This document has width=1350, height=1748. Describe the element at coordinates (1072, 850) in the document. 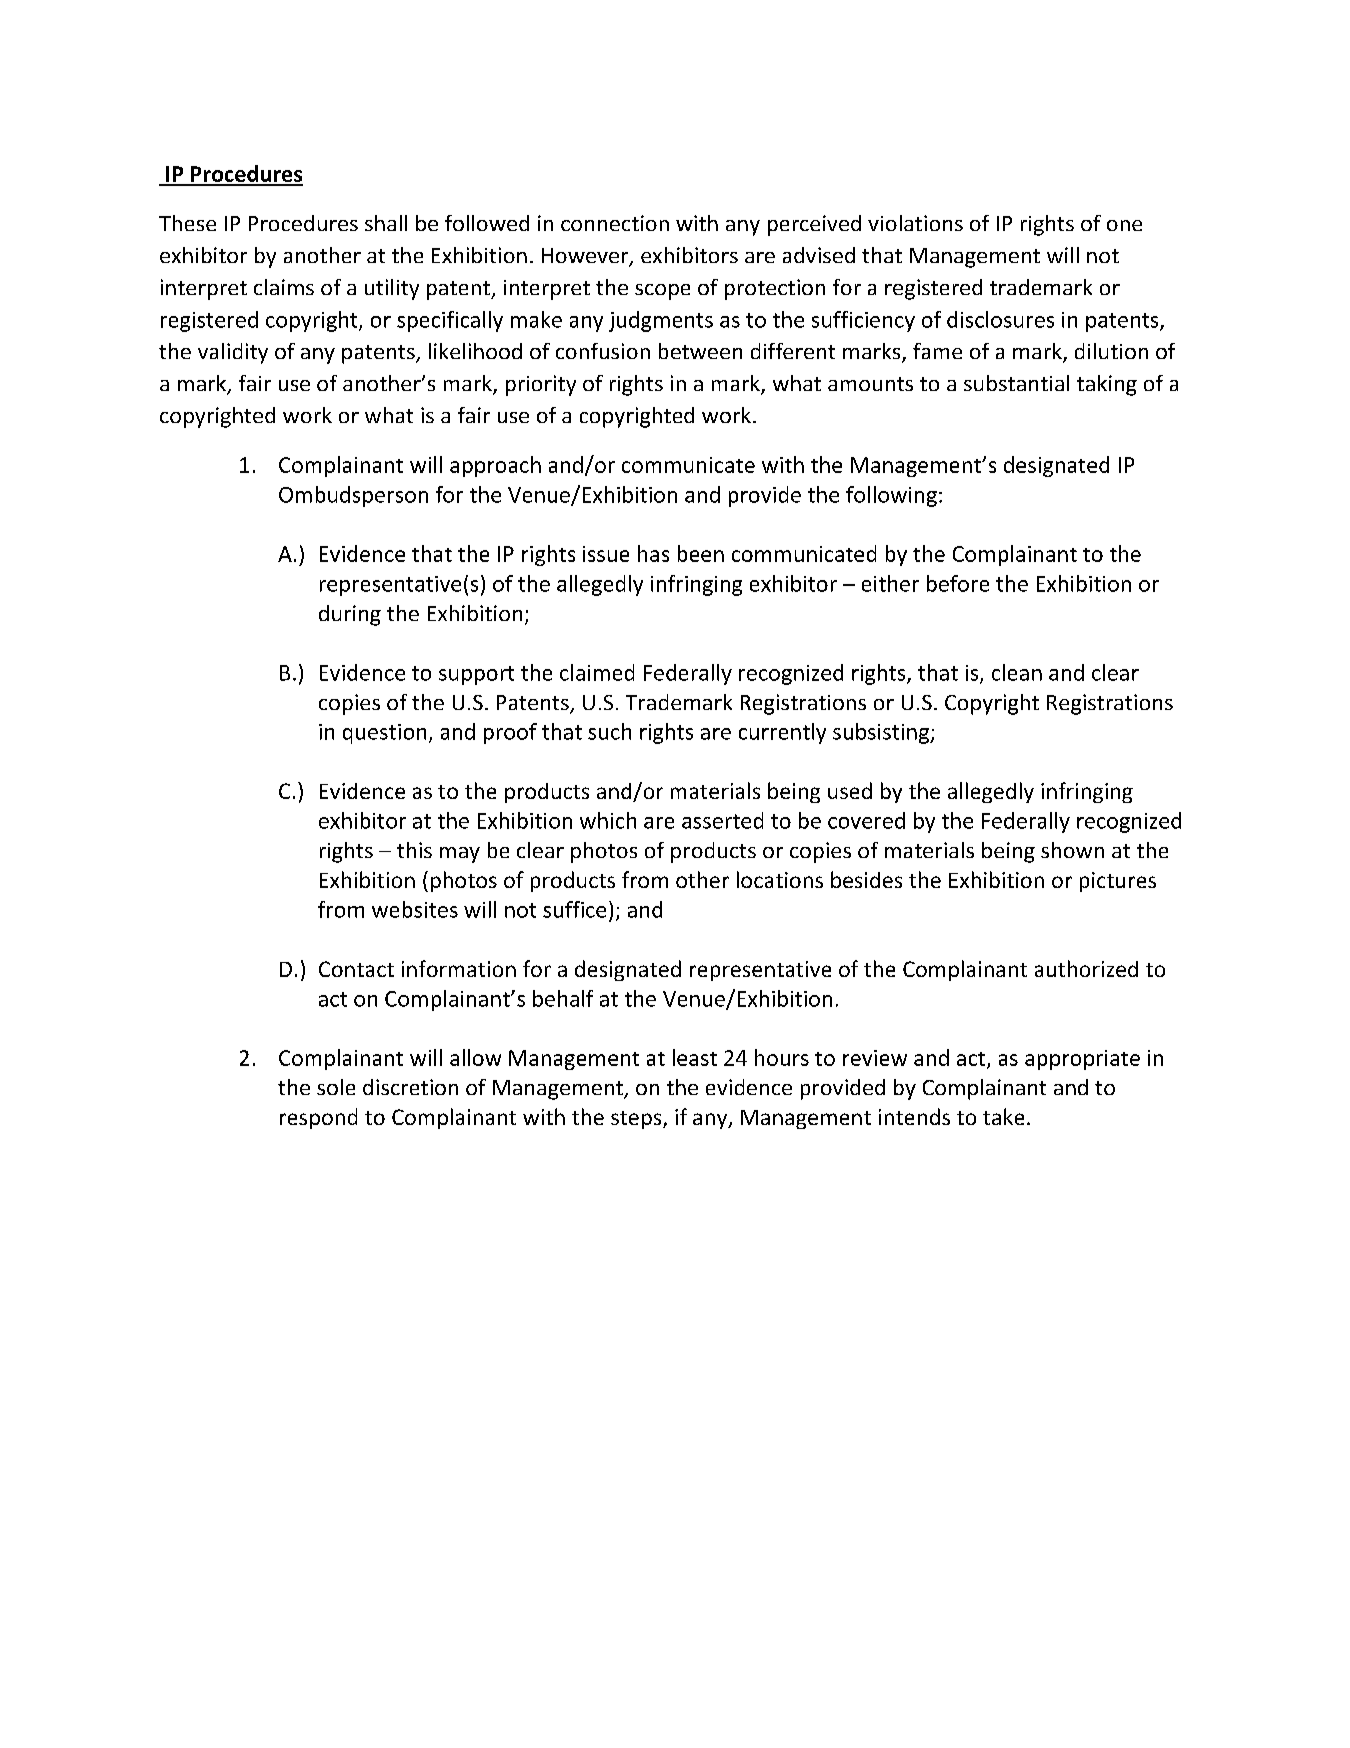

I see `shown` at that location.
